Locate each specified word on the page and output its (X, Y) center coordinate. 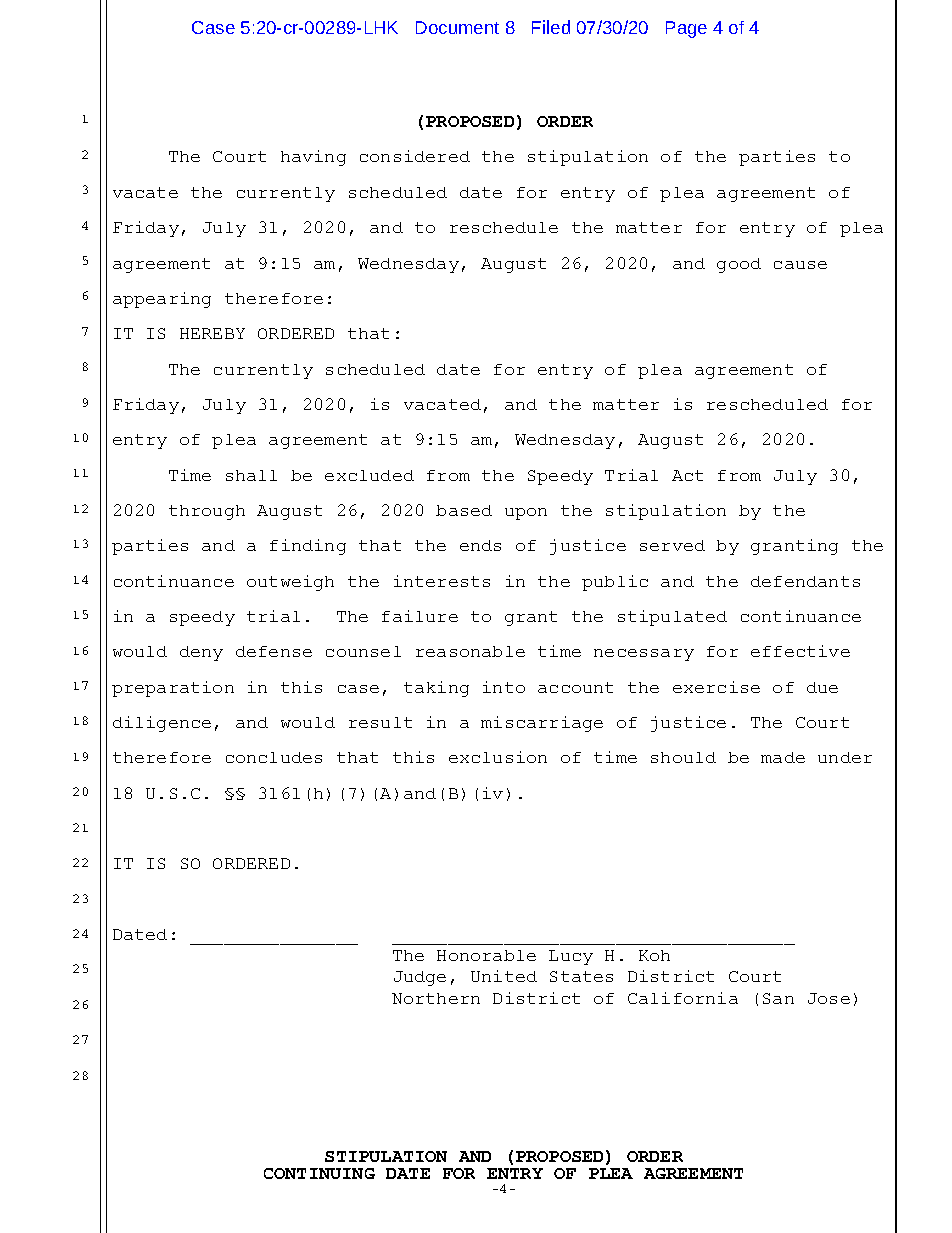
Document (457, 27)
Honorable (486, 955)
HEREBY (212, 333)
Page (686, 29)
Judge (420, 978)
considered (415, 156)
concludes (274, 757)
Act (687, 475)
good (739, 265)
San (778, 998)
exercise (716, 687)
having (313, 158)
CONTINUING (319, 1173)
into (504, 687)
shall (251, 475)
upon (526, 514)
